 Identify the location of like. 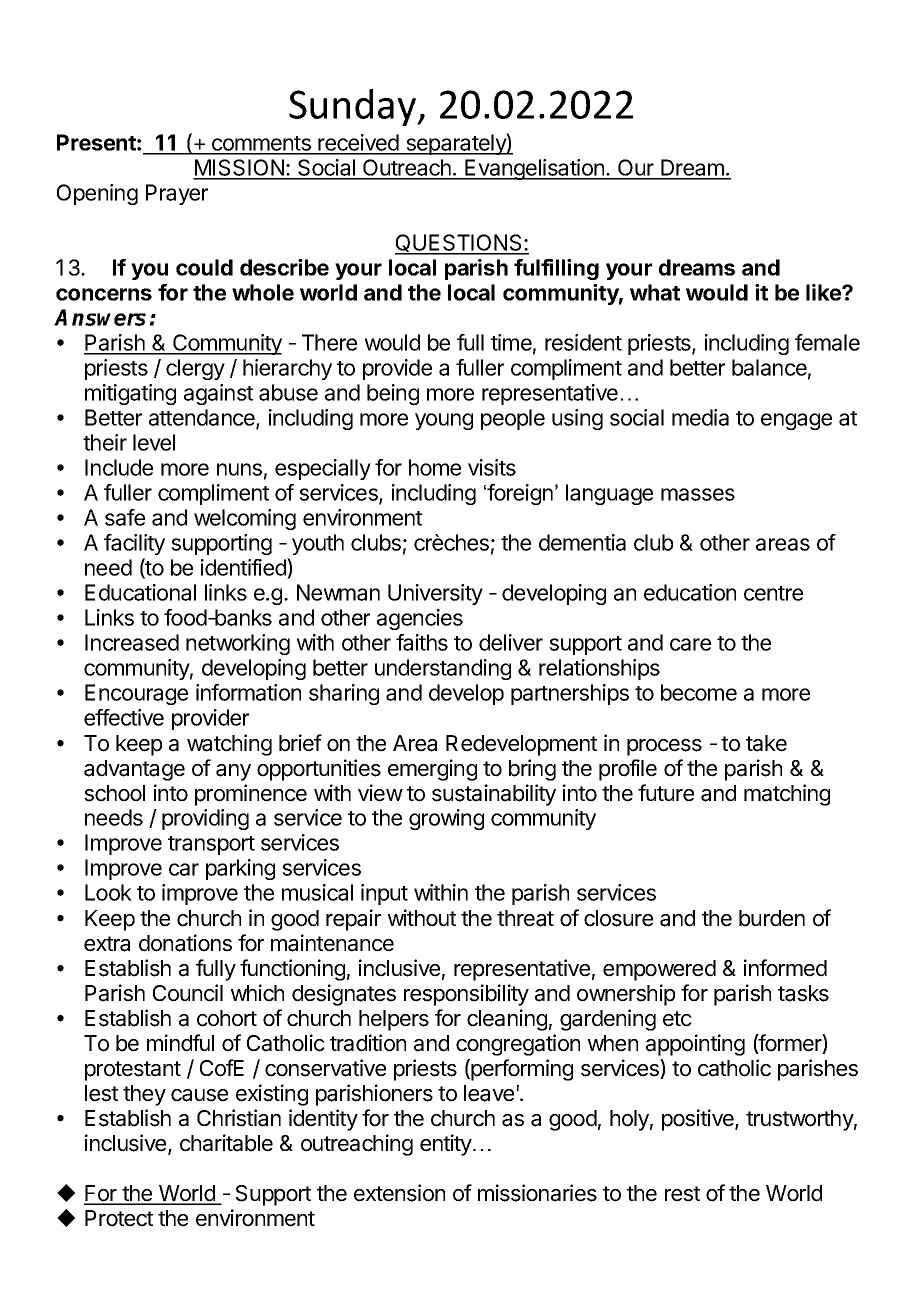
(824, 292).
